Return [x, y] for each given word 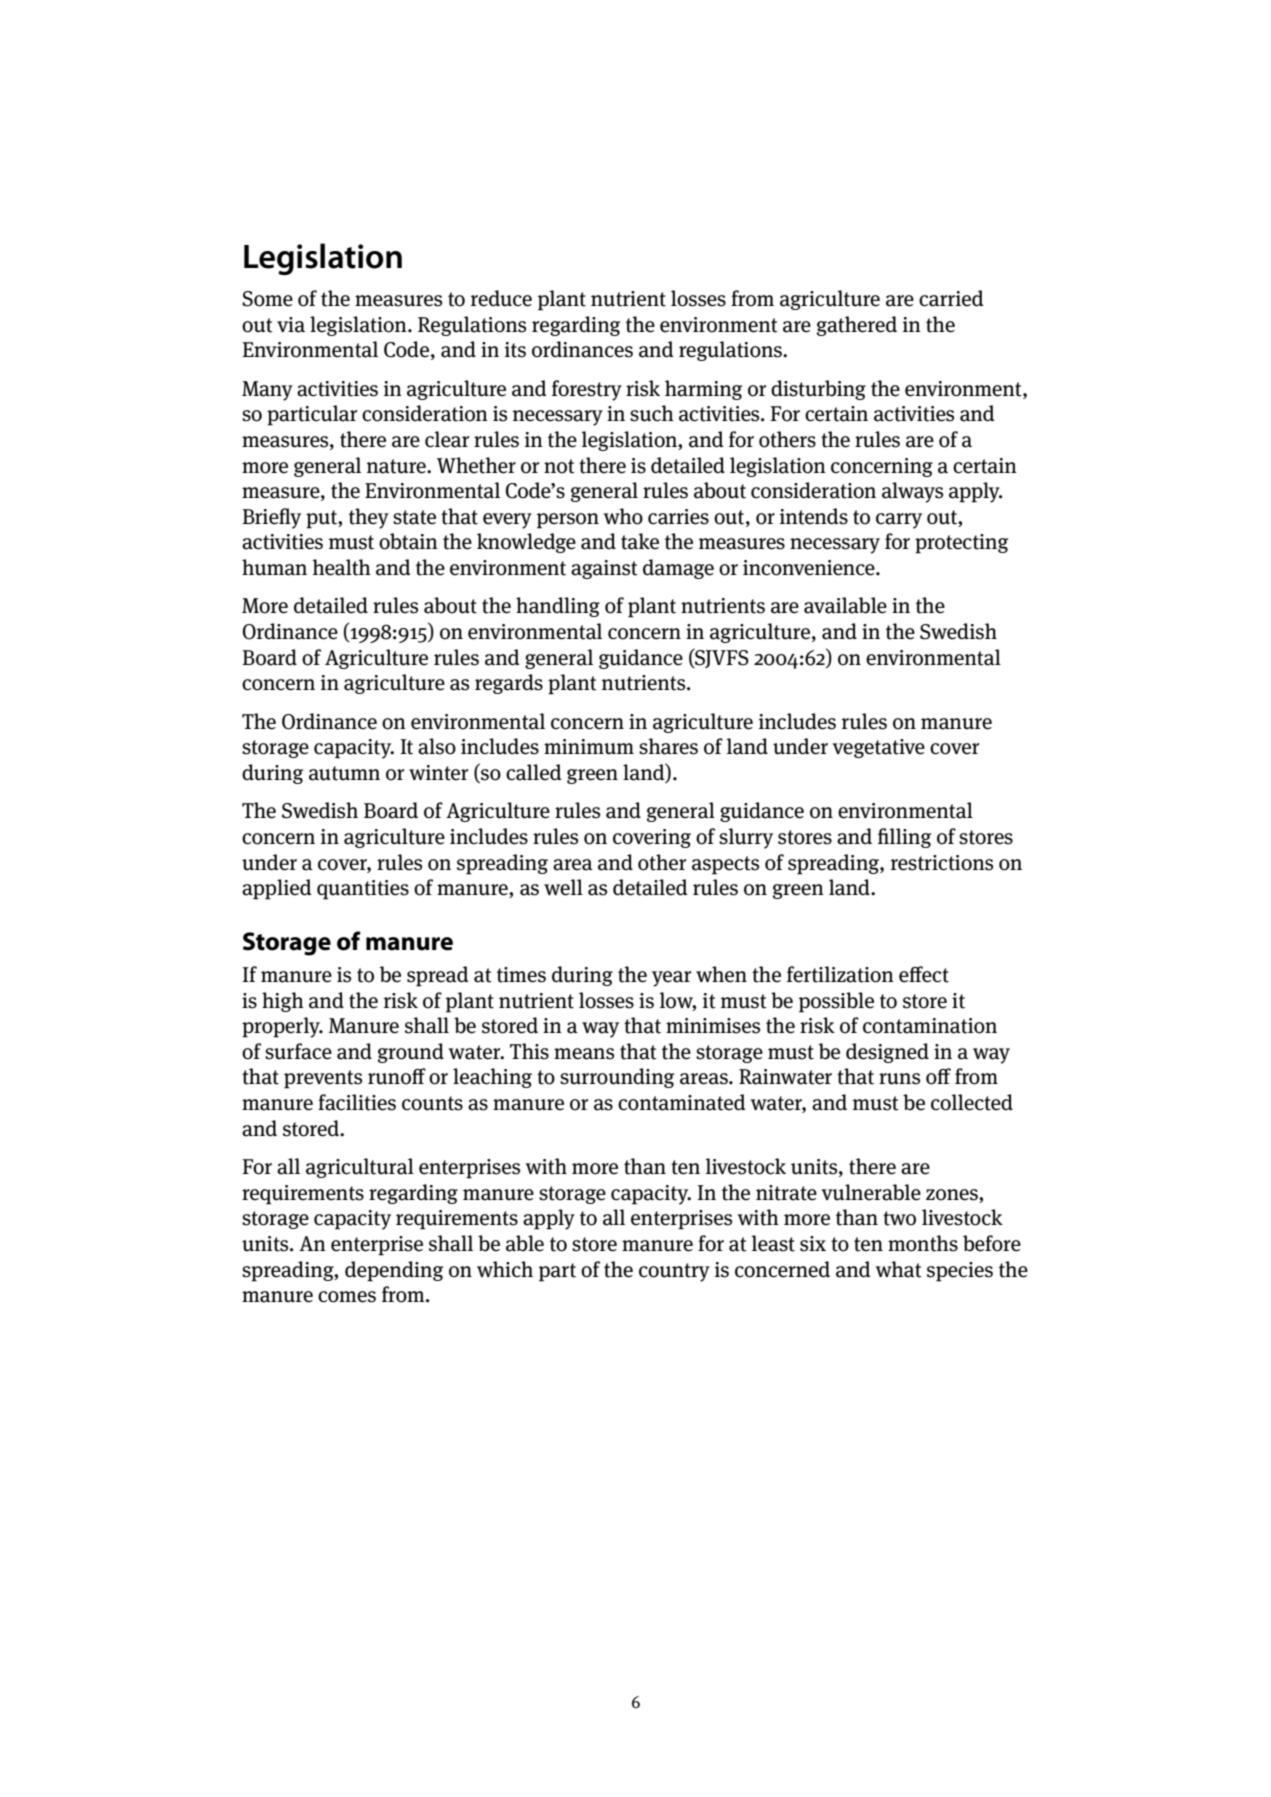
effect [924, 974]
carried [951, 298]
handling [558, 607]
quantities [363, 890]
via [291, 325]
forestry [587, 390]
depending [394, 1271]
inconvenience [810, 568]
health [341, 567]
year [671, 979]
